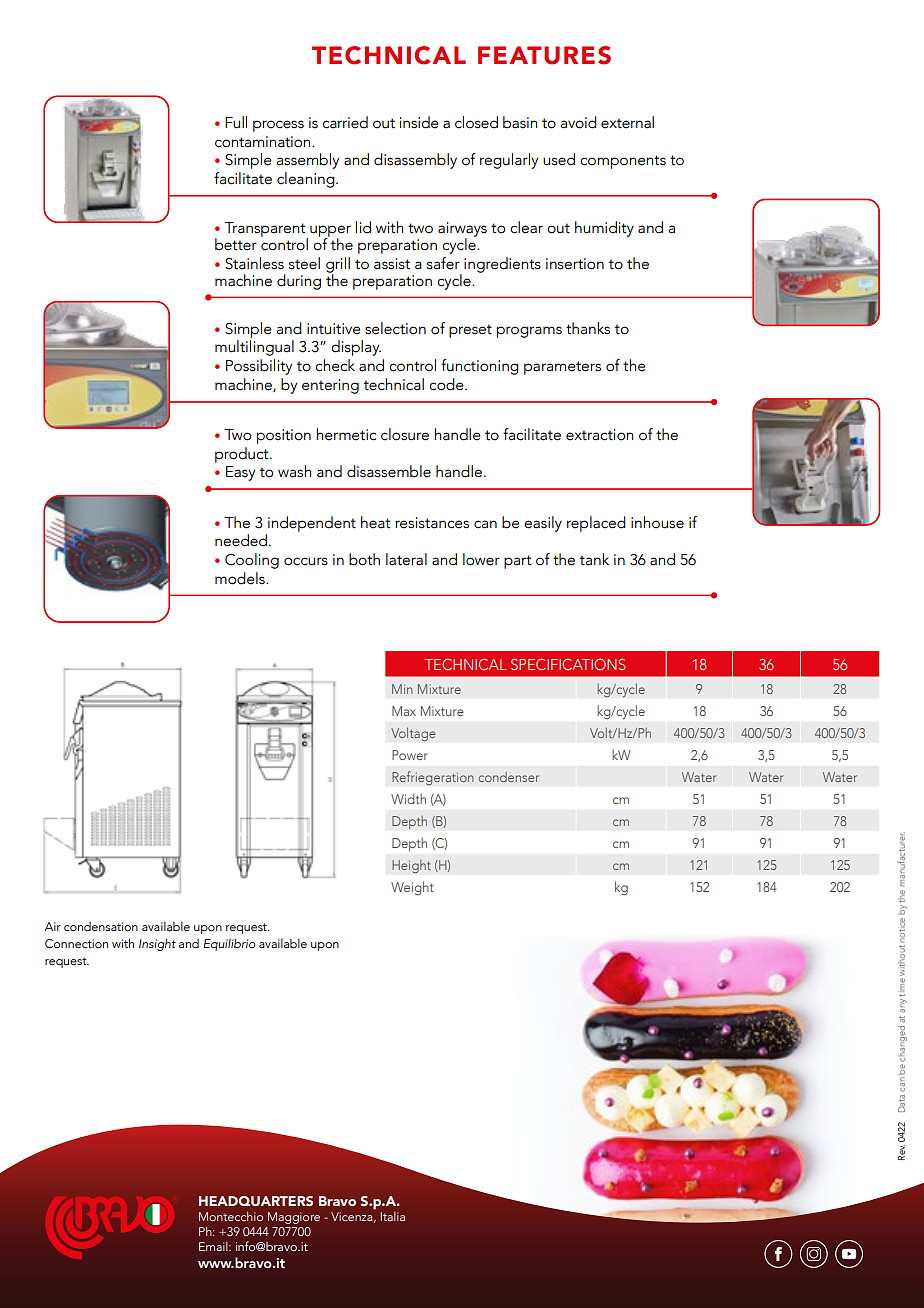 The height and width of the screenshot is (1308, 924). I want to click on Max, so click(404, 711).
